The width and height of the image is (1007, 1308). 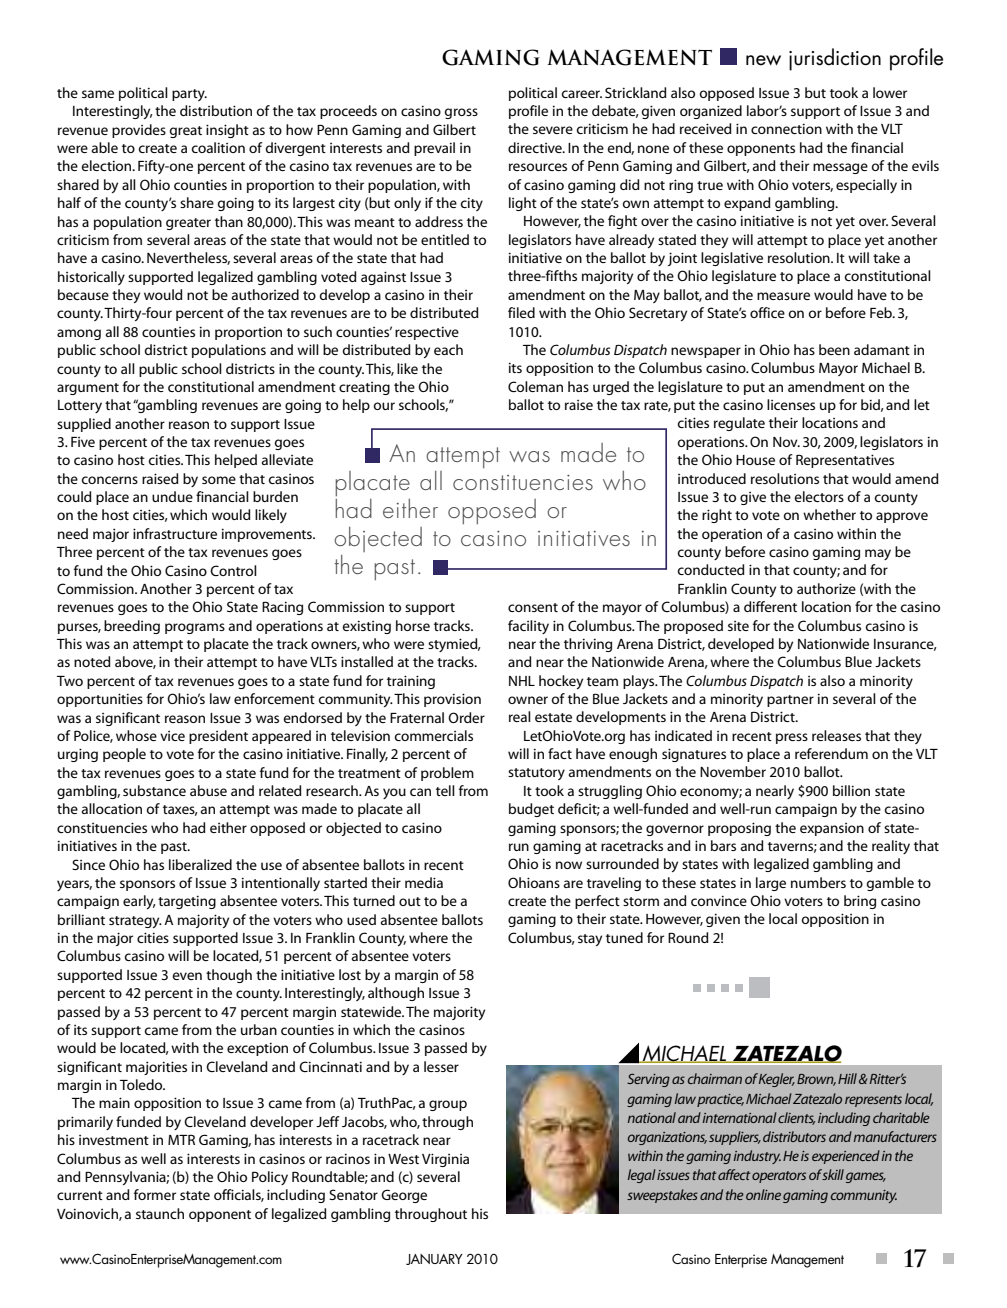 I want to click on budget, so click(x=531, y=810).
